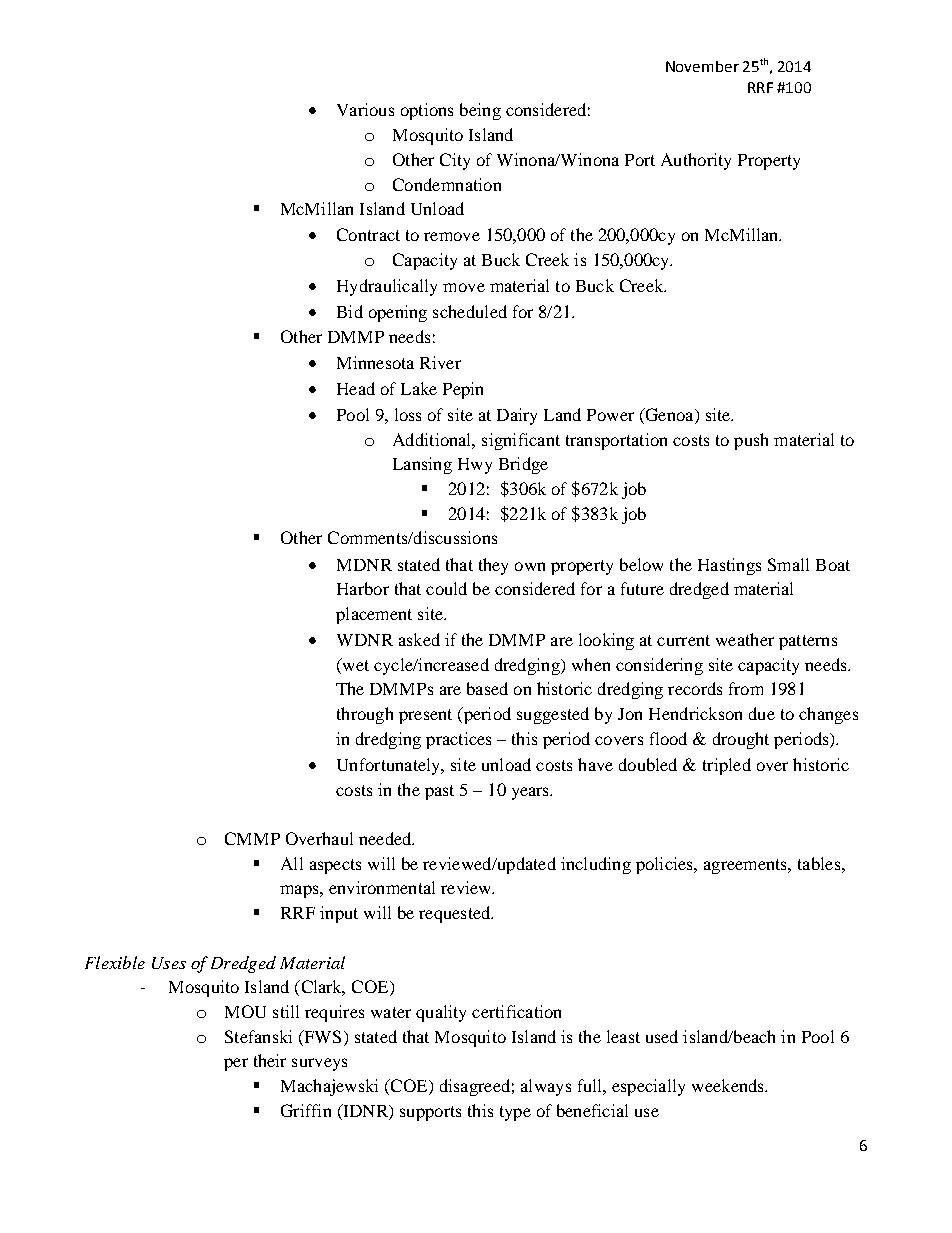 The width and height of the image is (952, 1233). Describe the element at coordinates (669, 416) in the image. I see `Genoa` at that location.
